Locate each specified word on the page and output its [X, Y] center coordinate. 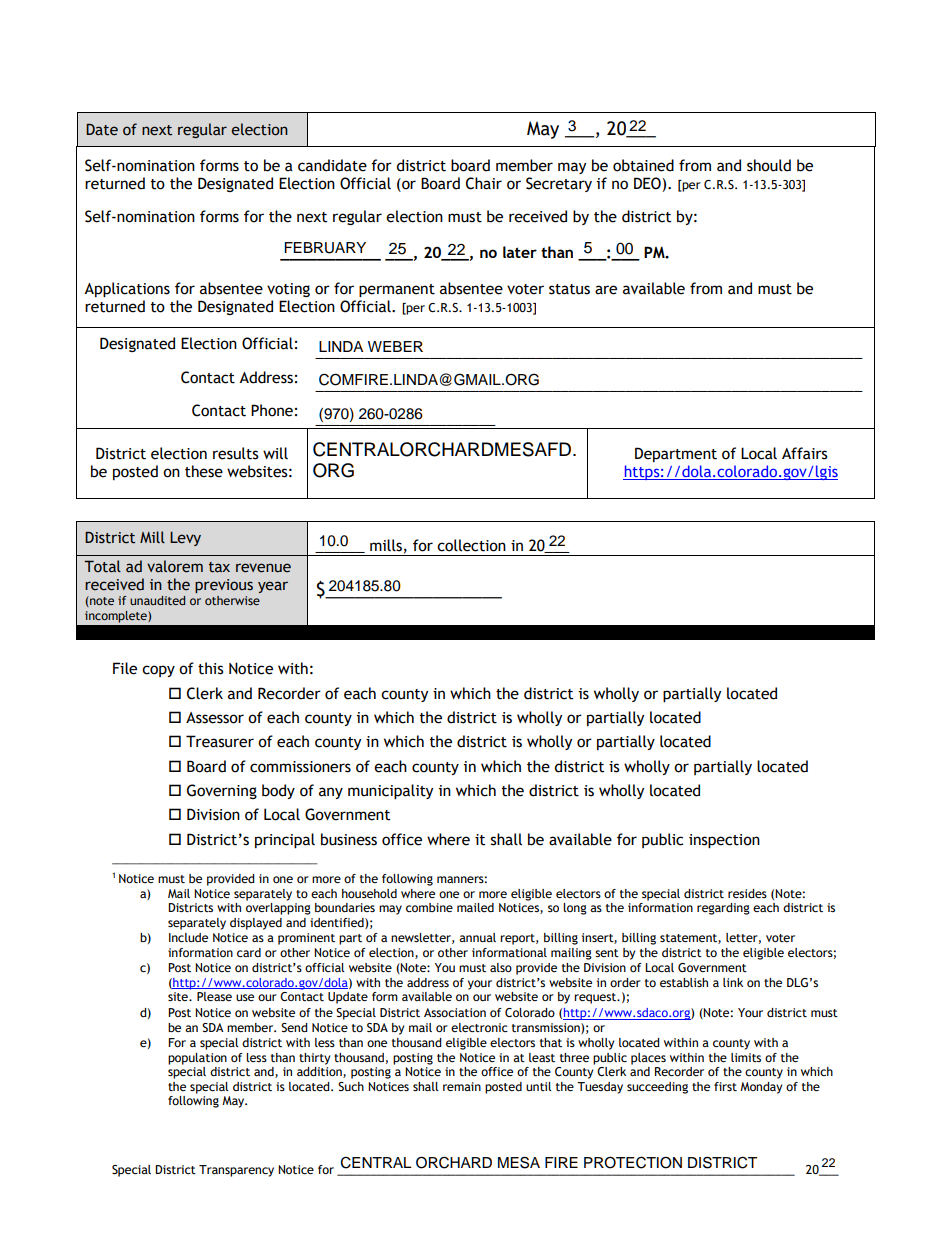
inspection [724, 841]
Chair [484, 183]
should [769, 165]
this [211, 668]
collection [471, 545]
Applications [127, 289]
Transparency [236, 1171]
